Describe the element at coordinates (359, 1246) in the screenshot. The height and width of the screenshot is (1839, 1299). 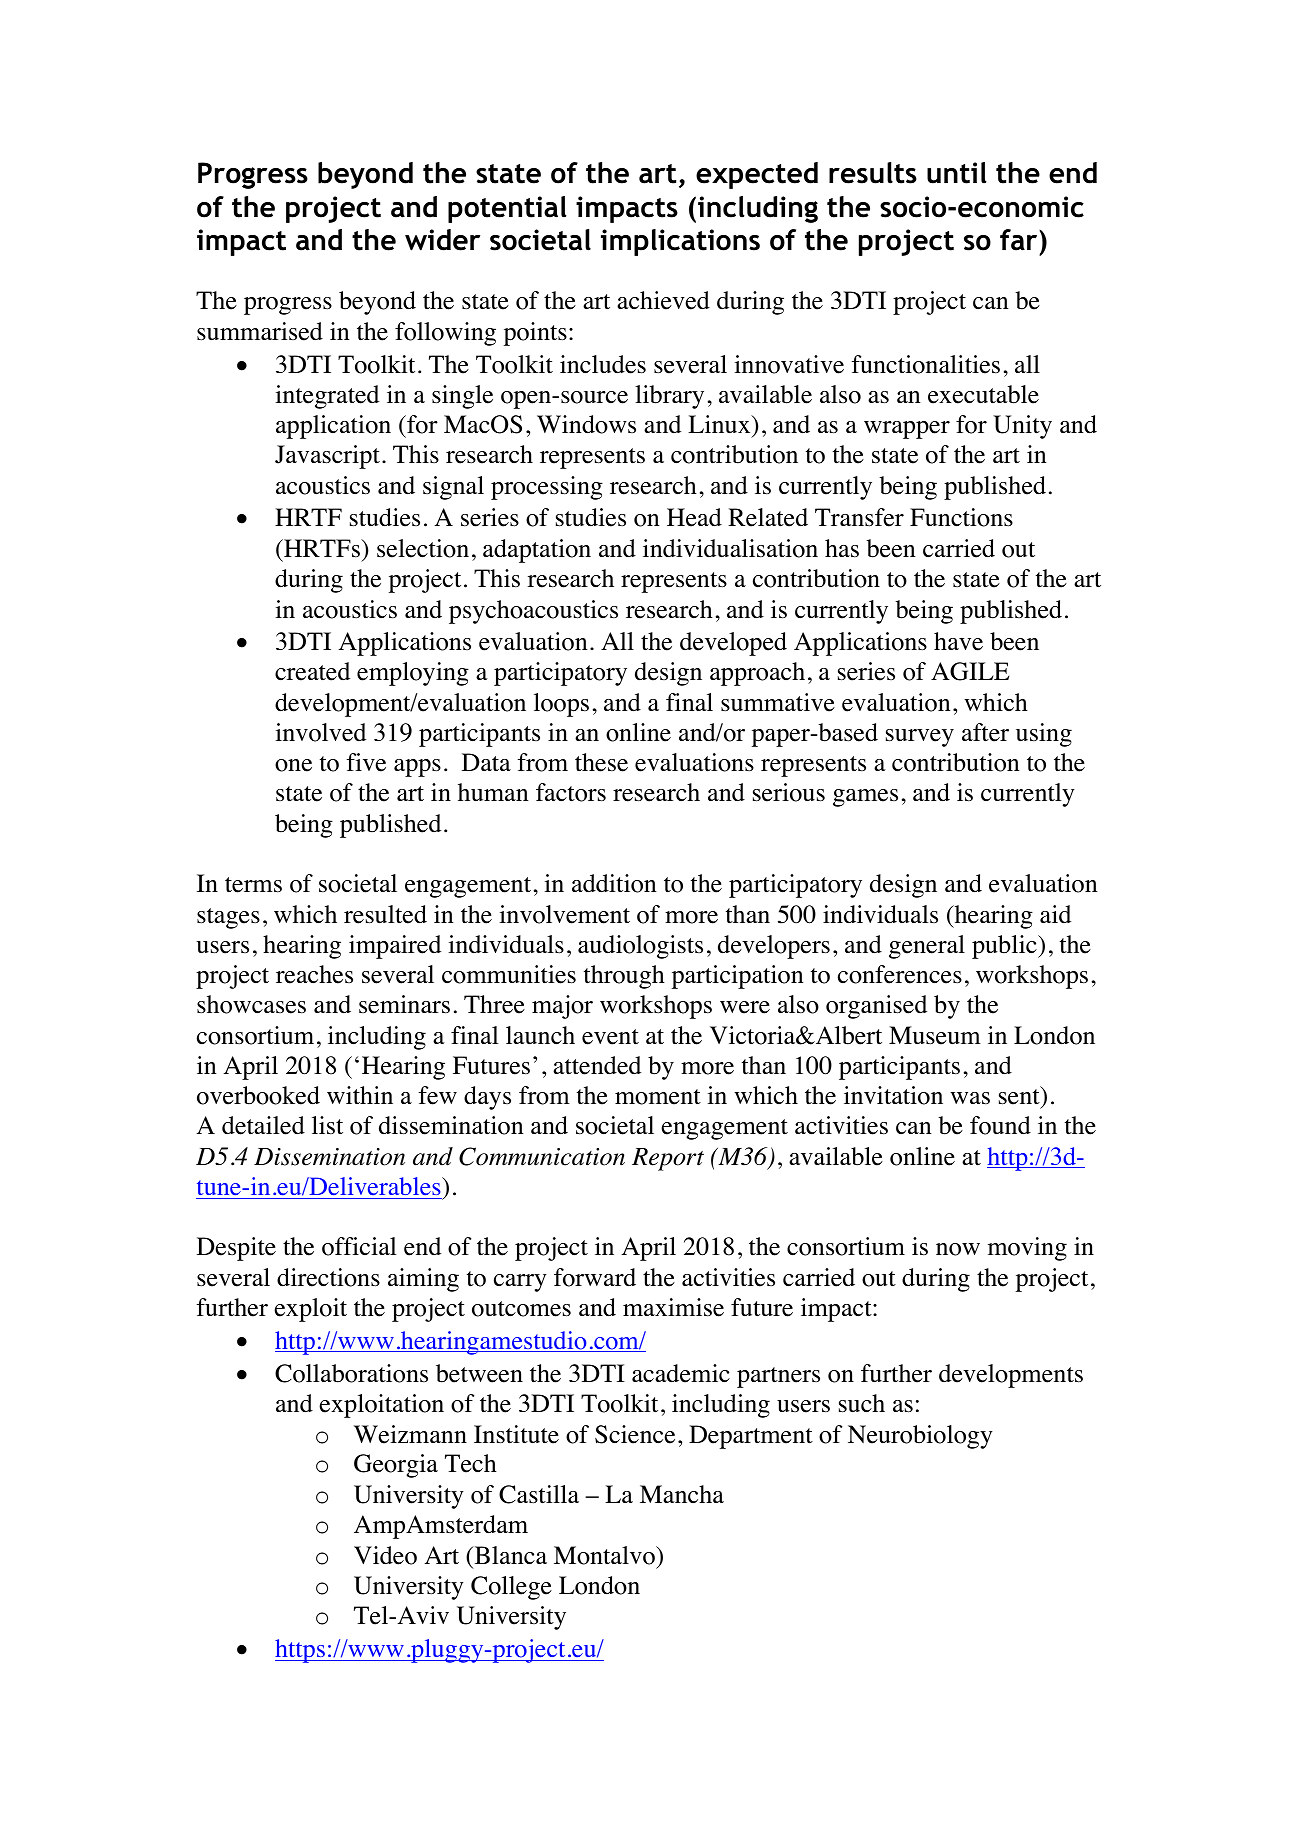
I see `official` at that location.
